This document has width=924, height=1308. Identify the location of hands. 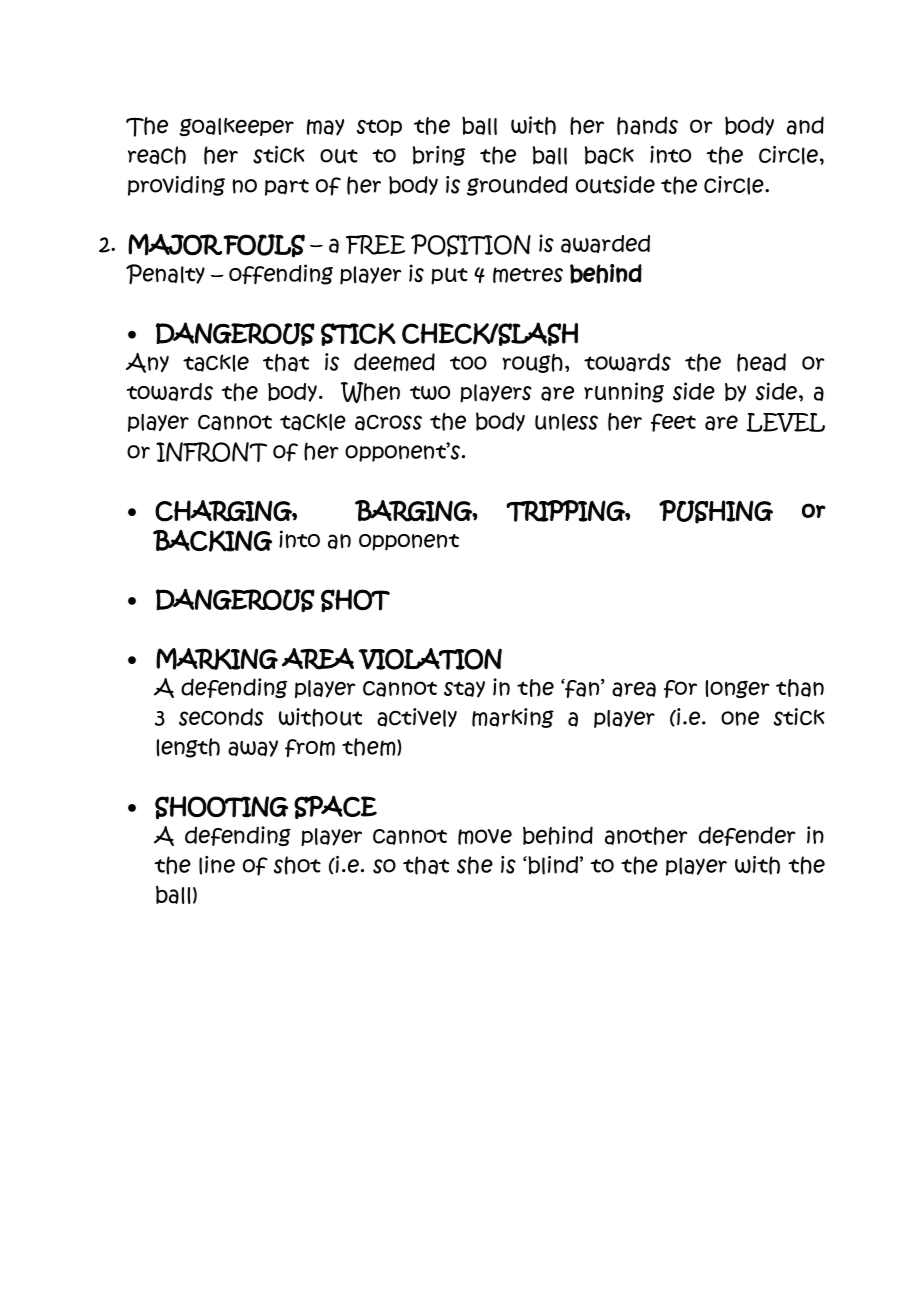
(647, 125).
